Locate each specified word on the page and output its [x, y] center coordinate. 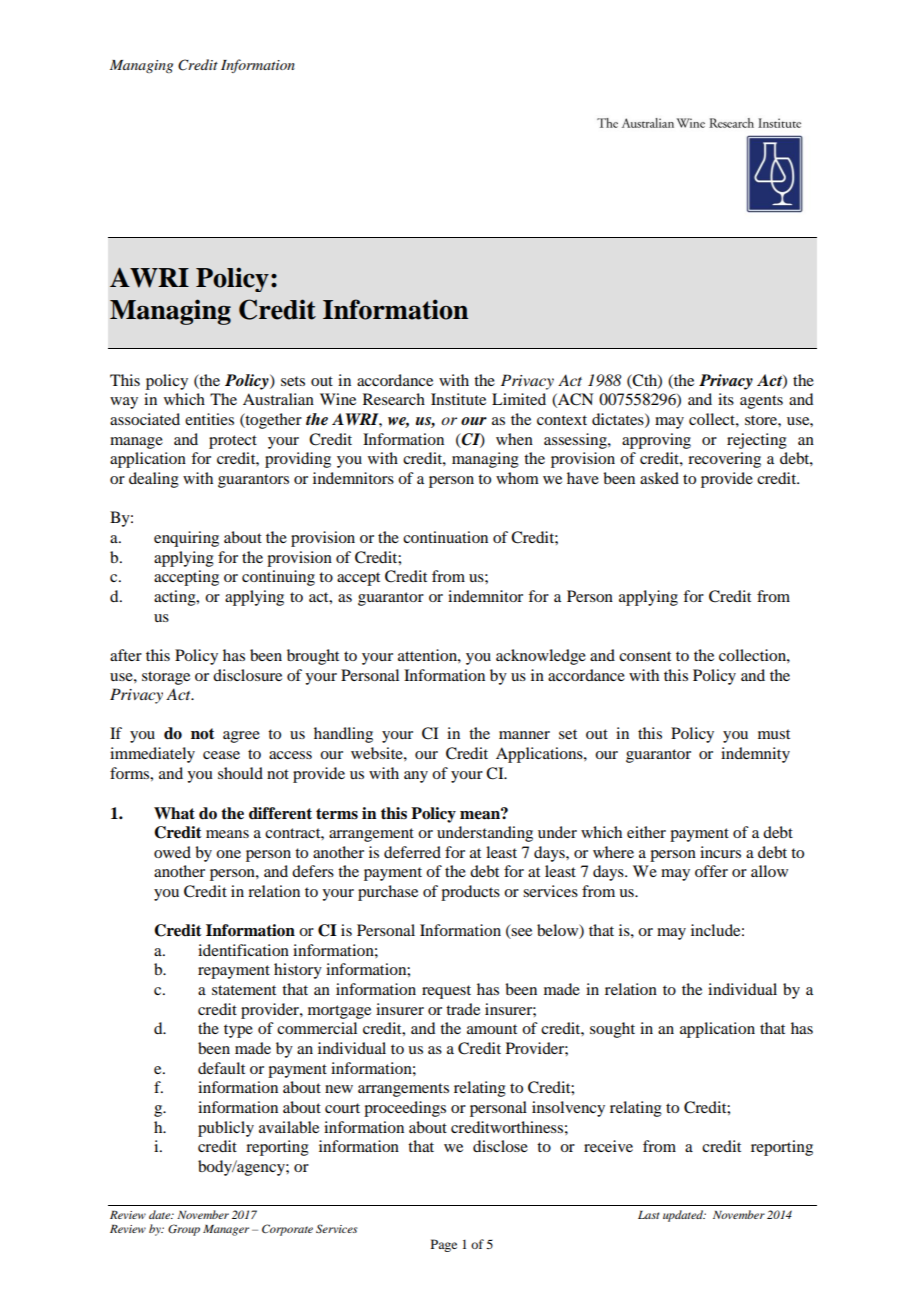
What [174, 813]
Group [184, 1230]
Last [649, 1215]
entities [209, 419]
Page [444, 1245]
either [646, 832]
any [416, 777]
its [726, 399]
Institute [458, 399]
